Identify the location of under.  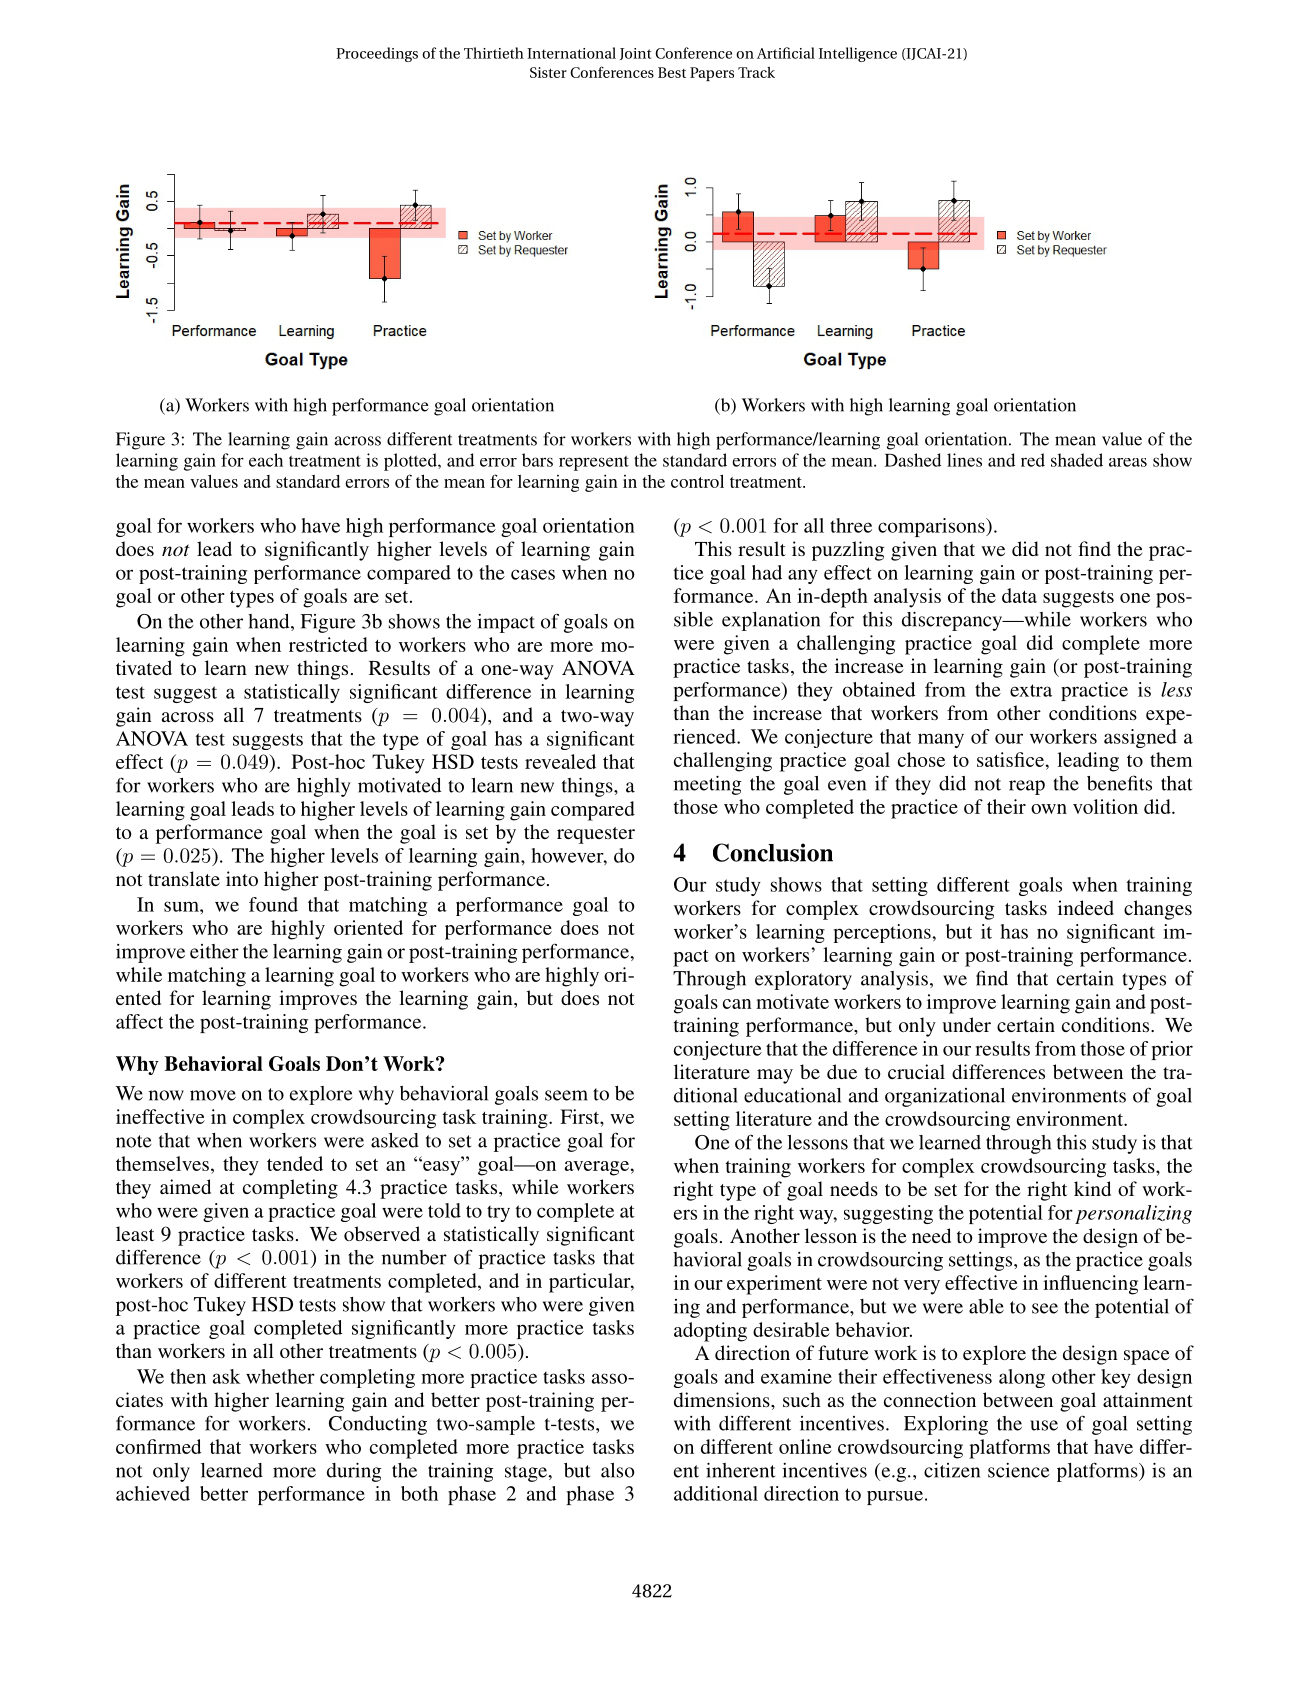
(966, 1024).
